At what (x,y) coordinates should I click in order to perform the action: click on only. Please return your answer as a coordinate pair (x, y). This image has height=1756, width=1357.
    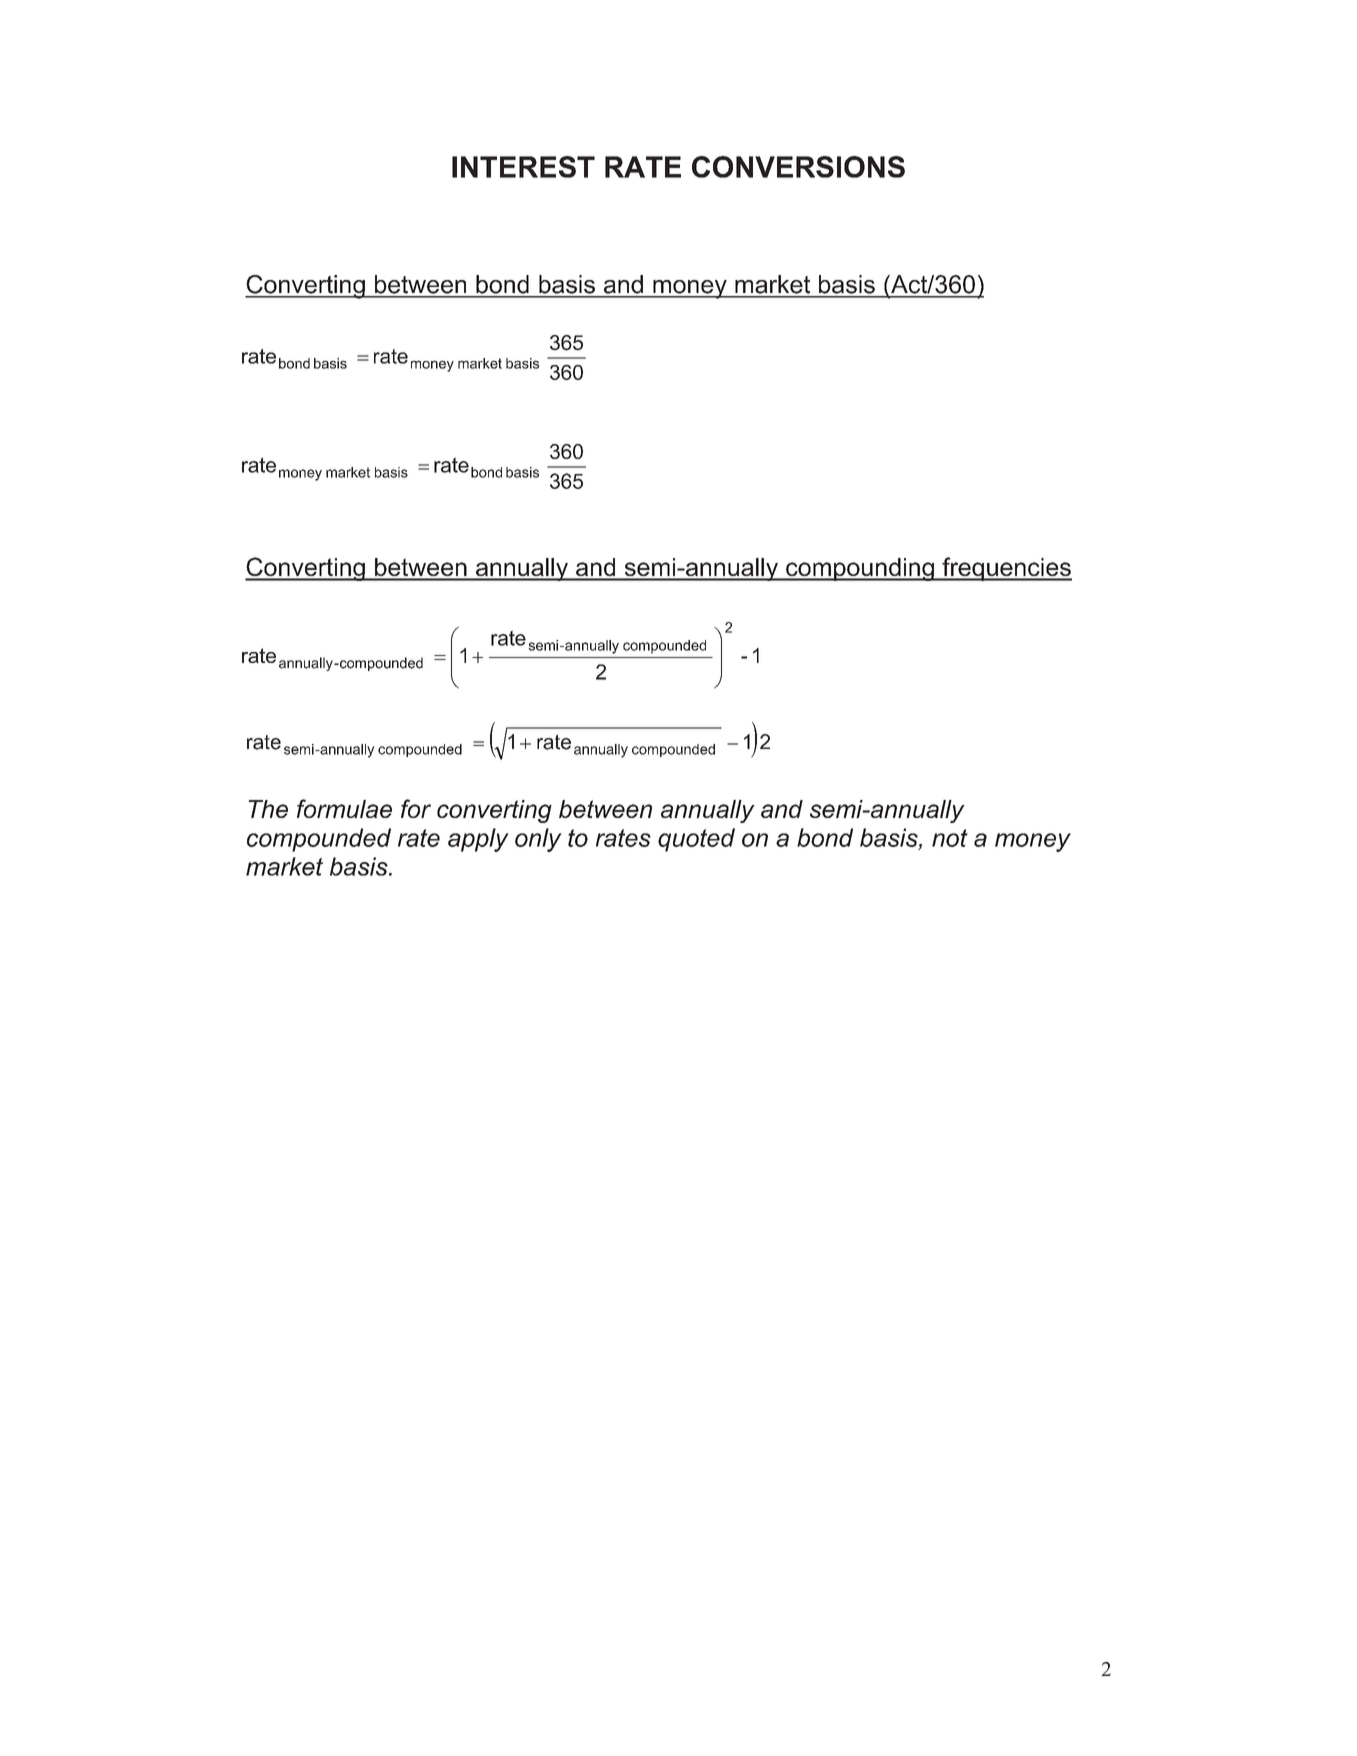
    Looking at the image, I should click on (538, 840).
